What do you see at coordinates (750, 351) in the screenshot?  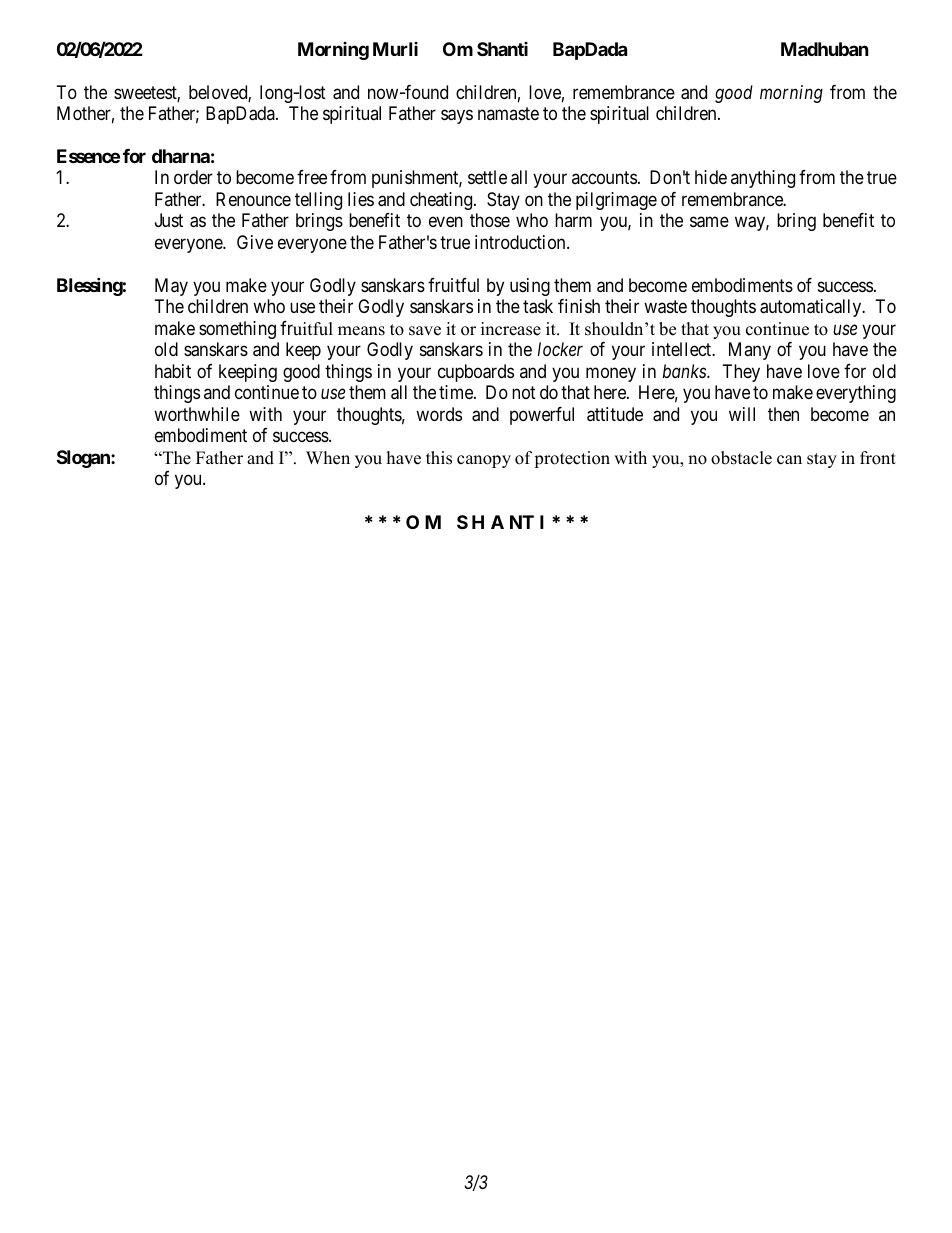 I see `Many` at bounding box center [750, 351].
